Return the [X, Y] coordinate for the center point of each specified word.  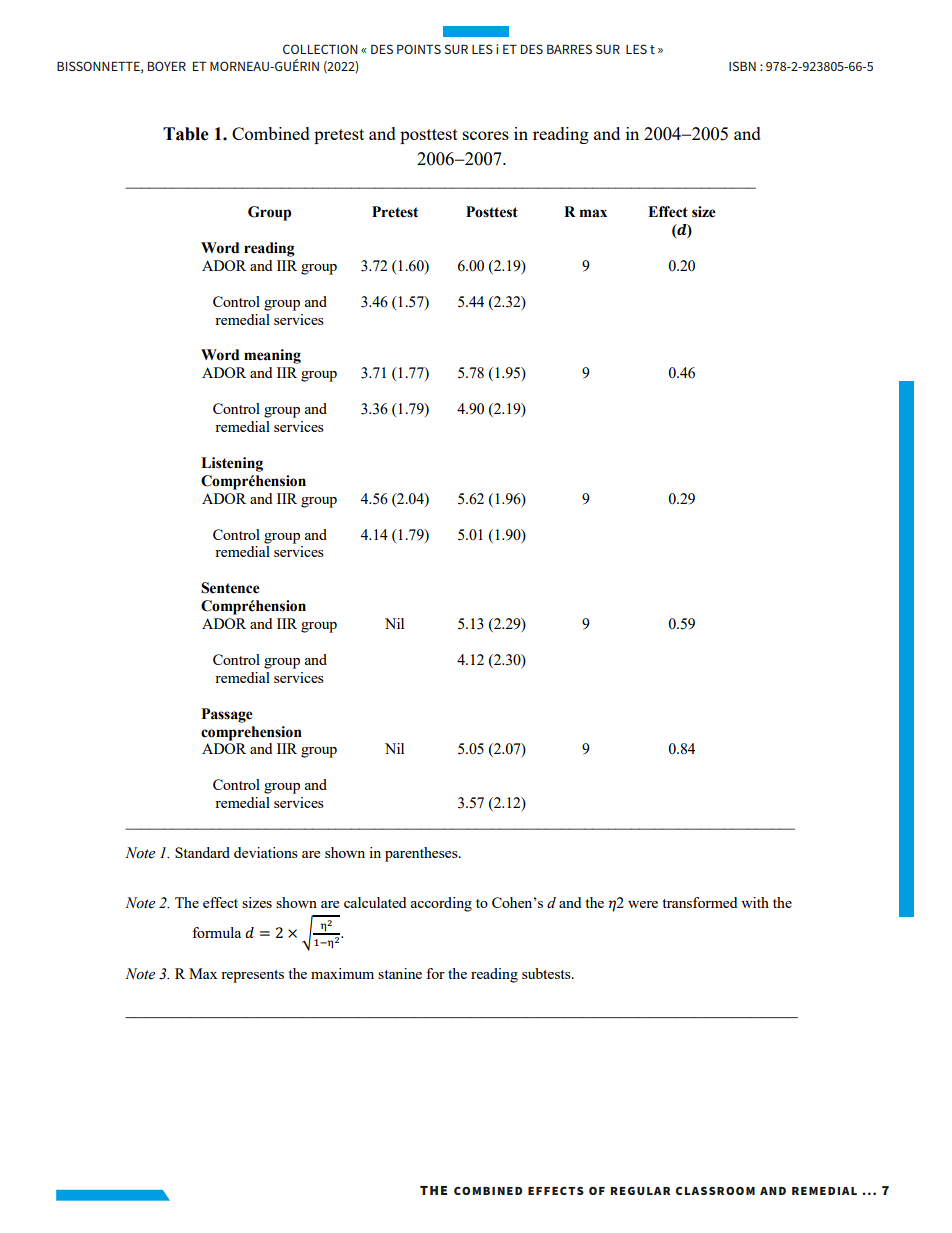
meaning [272, 356]
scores [486, 135]
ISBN [742, 66]
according [441, 904]
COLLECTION [320, 49]
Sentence [230, 588]
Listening [232, 464]
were [643, 904]
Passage [227, 715]
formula [216, 932]
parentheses [422, 854]
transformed [699, 902]
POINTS [419, 49]
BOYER [167, 66]
